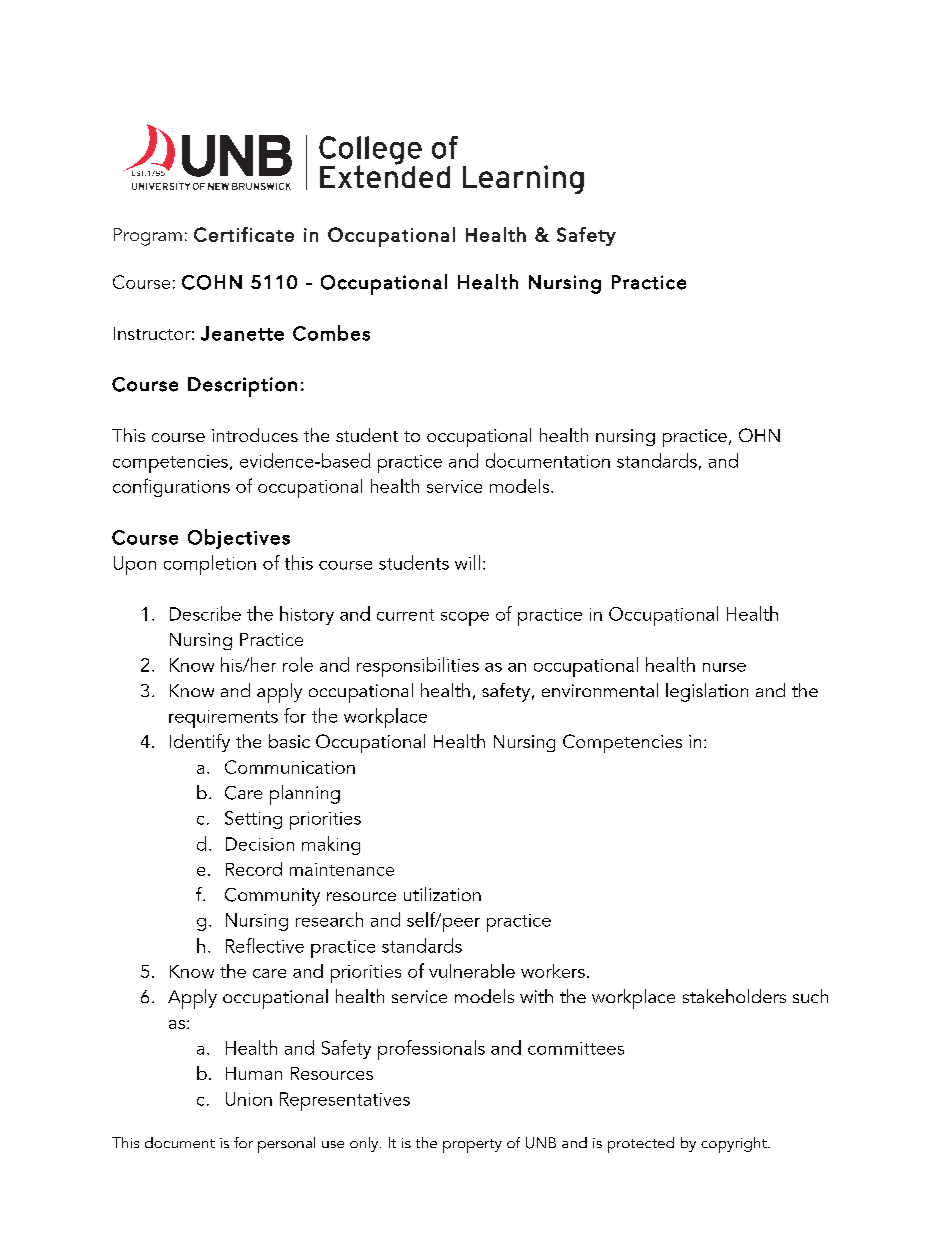 This screenshot has height=1233, width=952. Describe the element at coordinates (467, 562) in the screenshot. I see `will` at that location.
